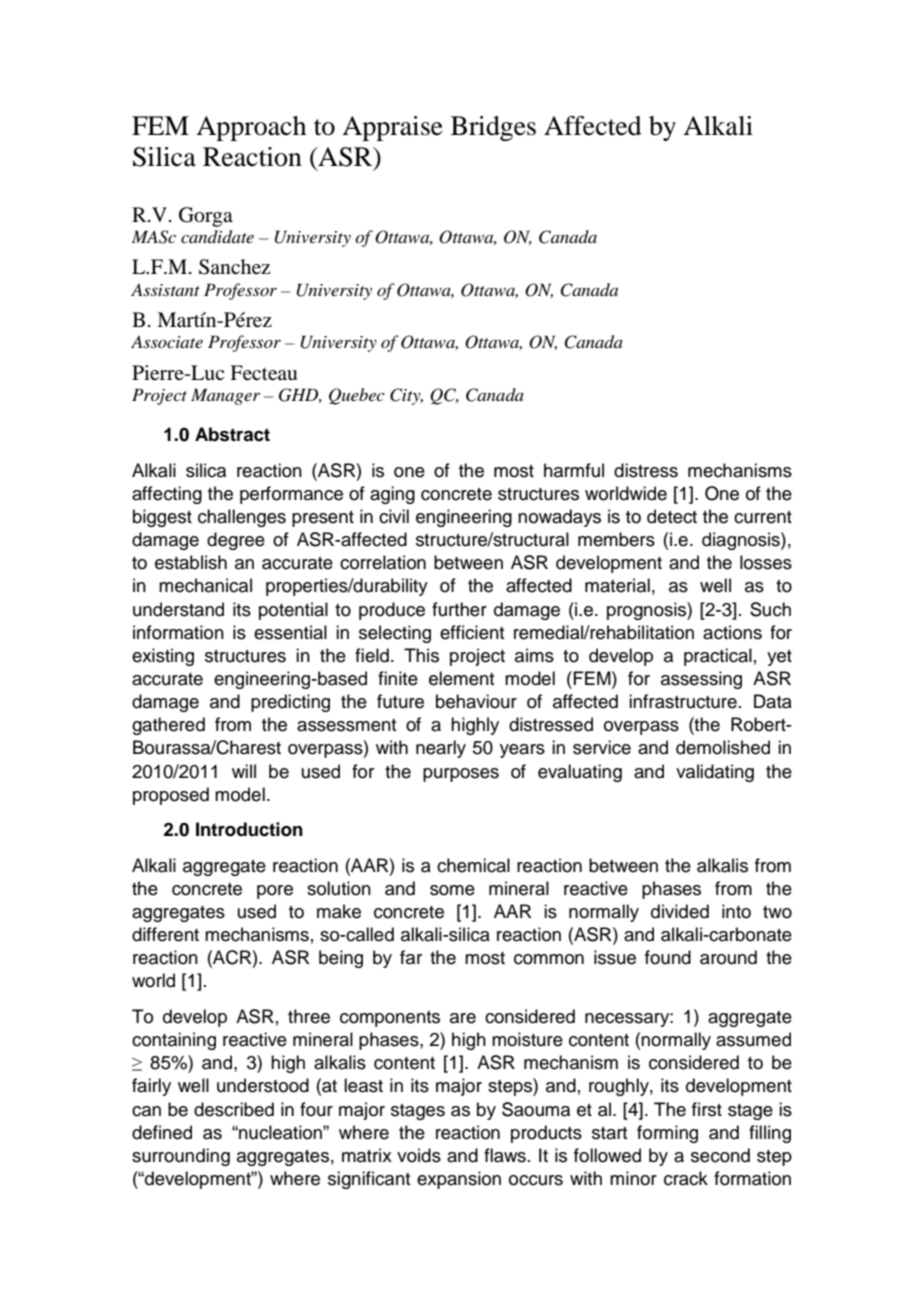 The width and height of the page is (924, 1308). I want to click on second, so click(720, 1155).
